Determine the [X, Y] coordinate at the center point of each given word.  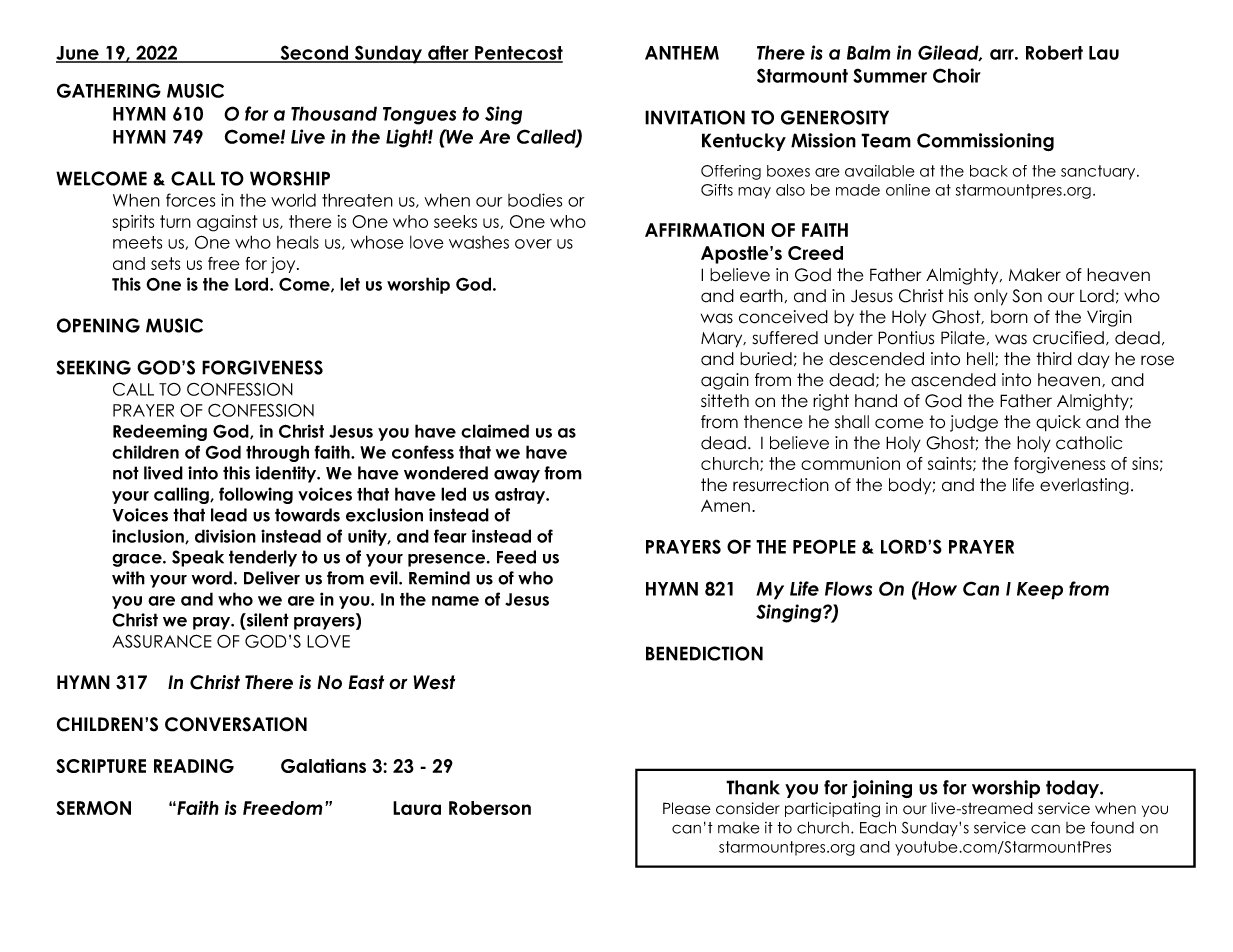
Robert [1054, 52]
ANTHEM [682, 53]
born [1009, 317]
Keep [1040, 591]
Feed [516, 557]
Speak [198, 558]
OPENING [98, 325]
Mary [723, 340]
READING [194, 766]
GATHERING [109, 90]
